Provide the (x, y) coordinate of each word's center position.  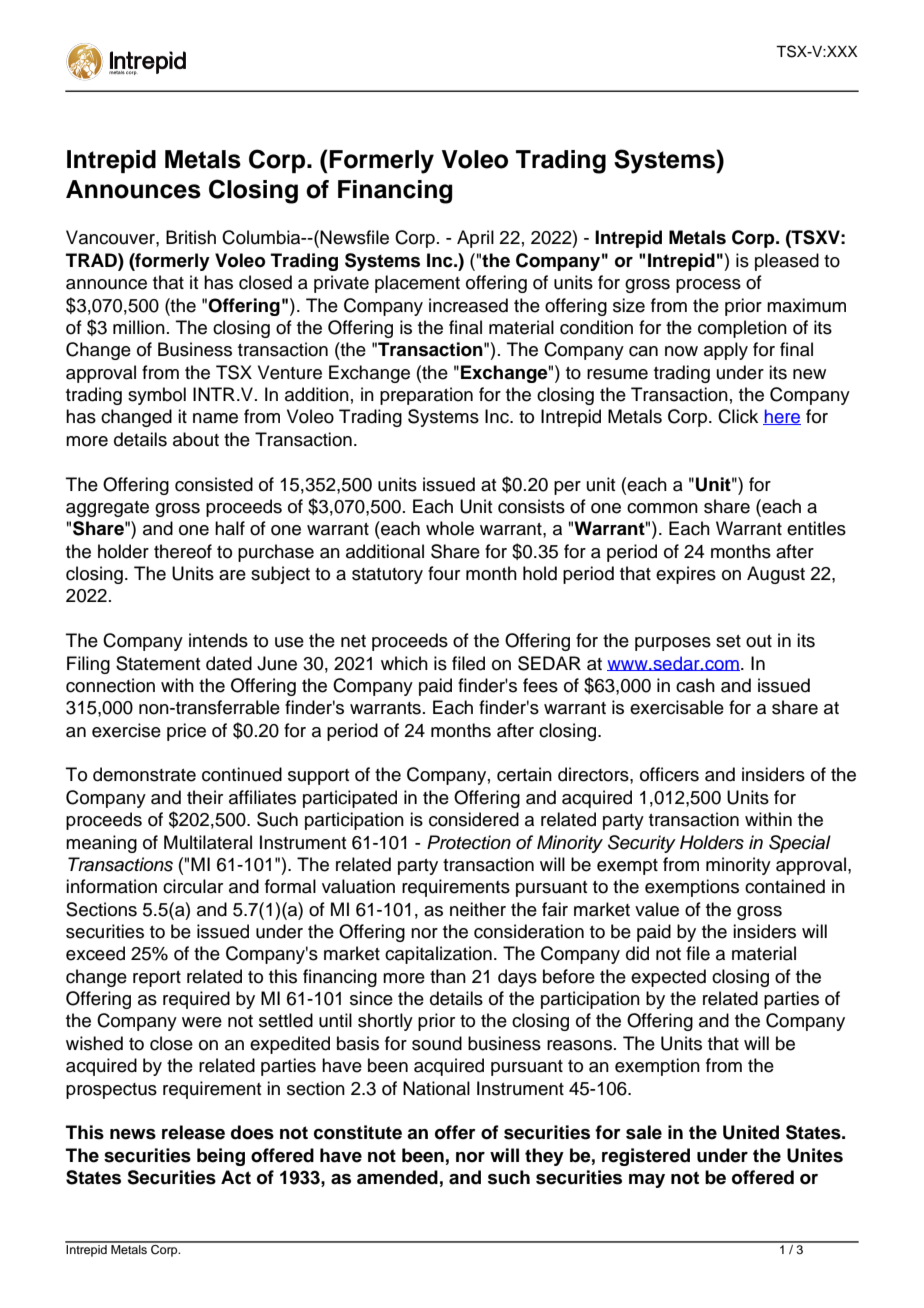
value (657, 909)
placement (417, 284)
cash (695, 685)
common (662, 508)
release (193, 1132)
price (186, 732)
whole (450, 528)
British (191, 237)
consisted (214, 484)
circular (193, 886)
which (404, 663)
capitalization (438, 955)
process (708, 286)
